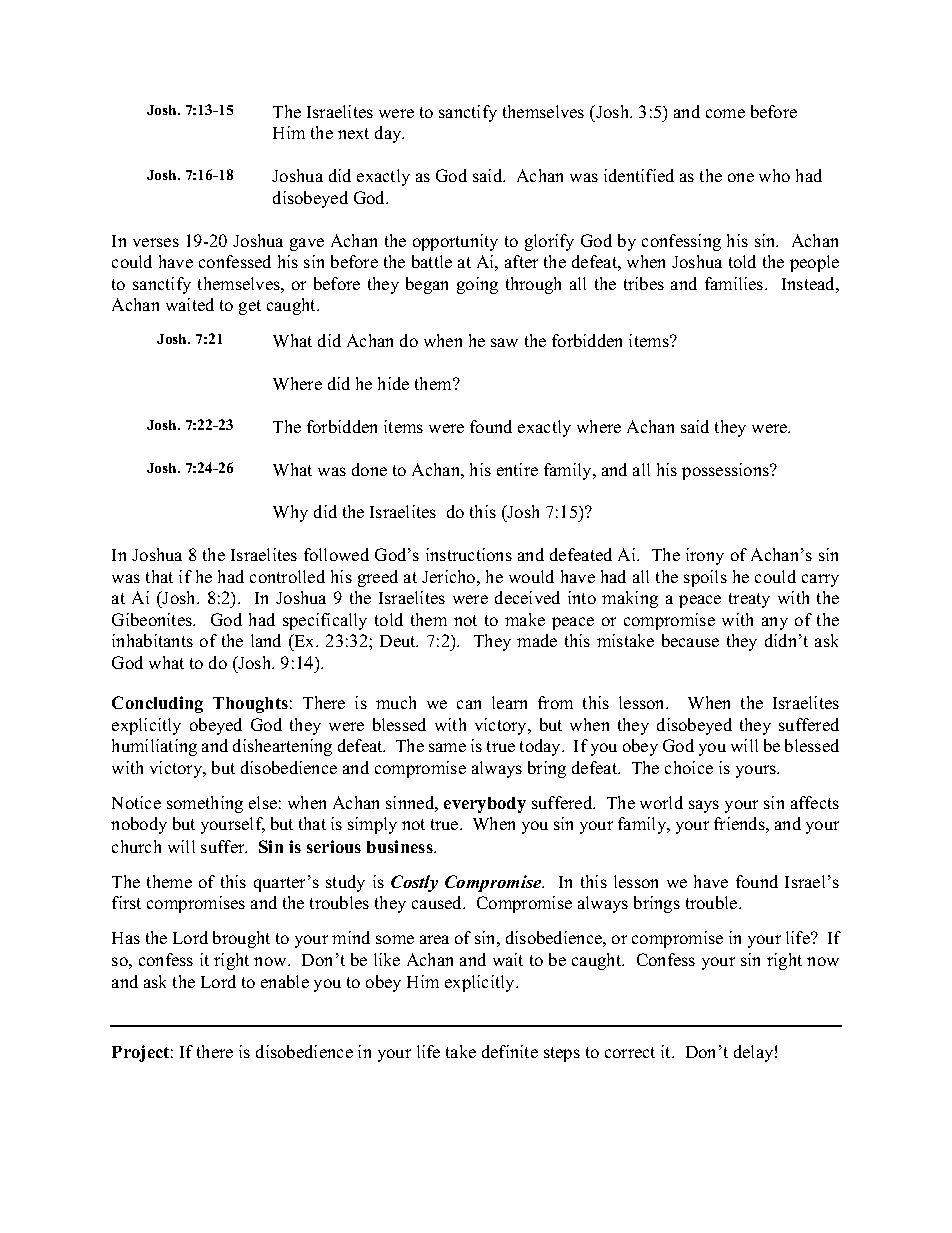 This screenshot has height=1233, width=952. Describe the element at coordinates (510, 1051) in the screenshot. I see `definite` at that location.
